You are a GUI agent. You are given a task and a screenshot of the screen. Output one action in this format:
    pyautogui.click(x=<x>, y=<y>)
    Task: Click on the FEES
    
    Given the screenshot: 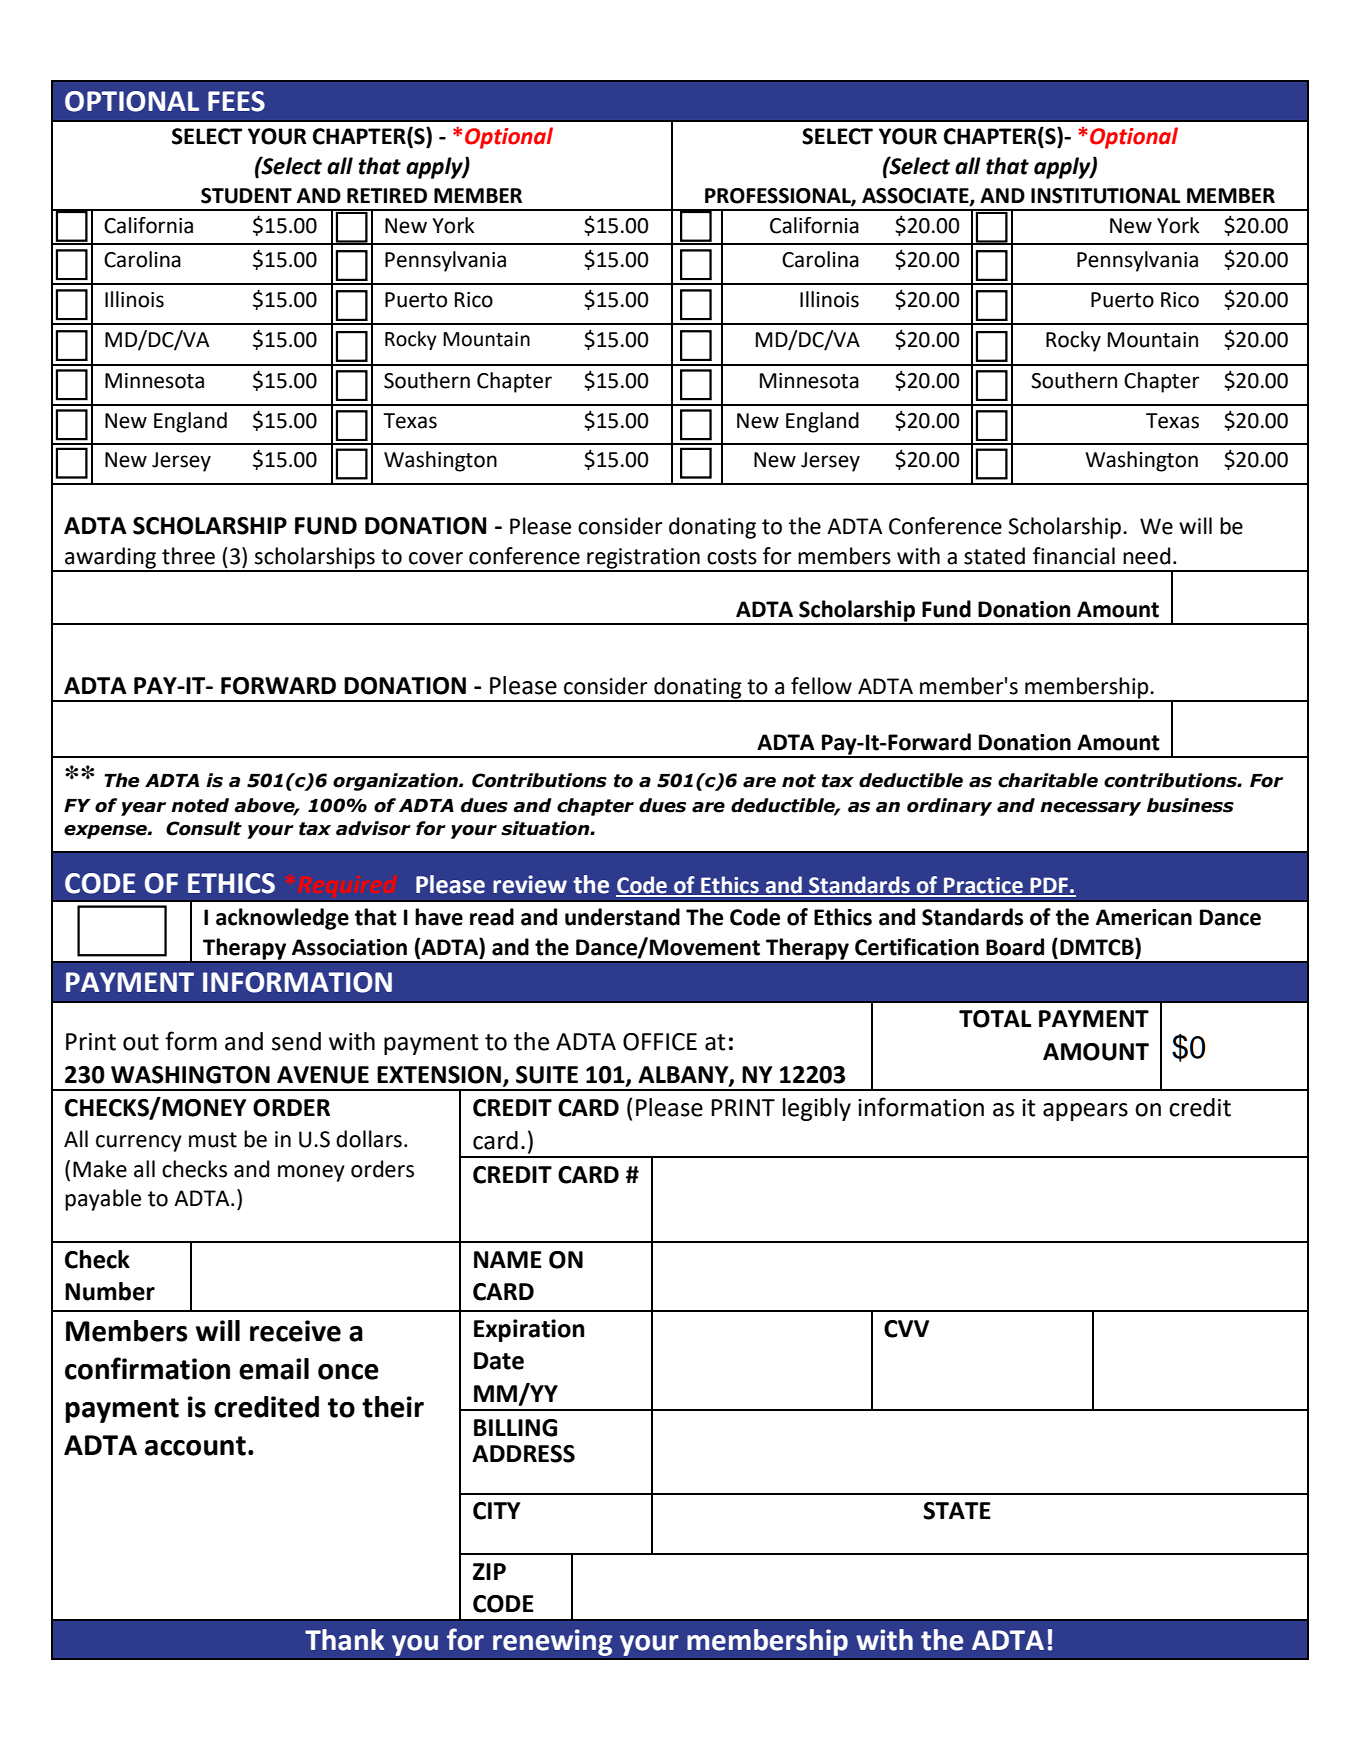 What is the action you would take?
    pyautogui.click(x=236, y=101)
